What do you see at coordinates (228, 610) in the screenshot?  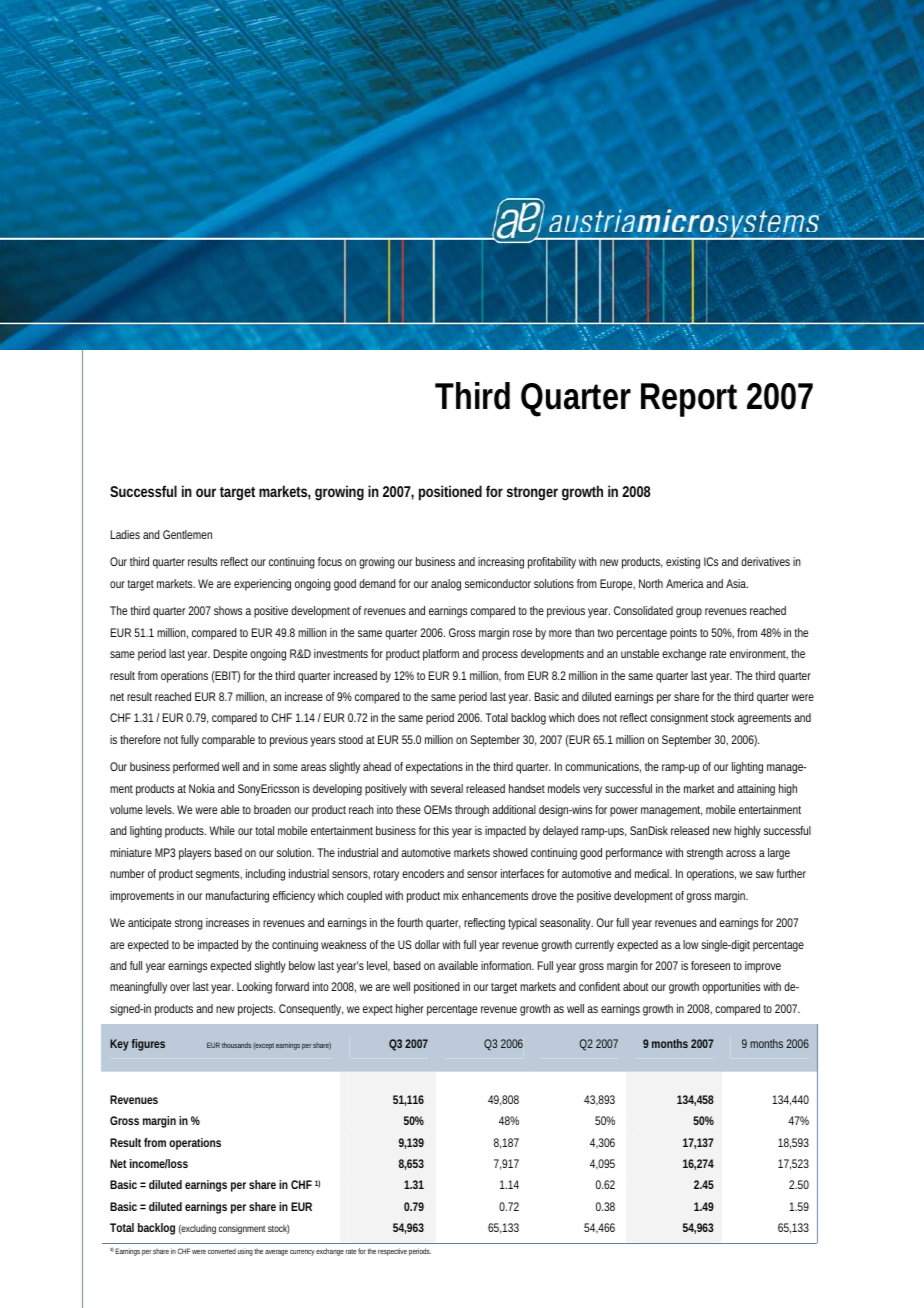 I see `shows` at bounding box center [228, 610].
